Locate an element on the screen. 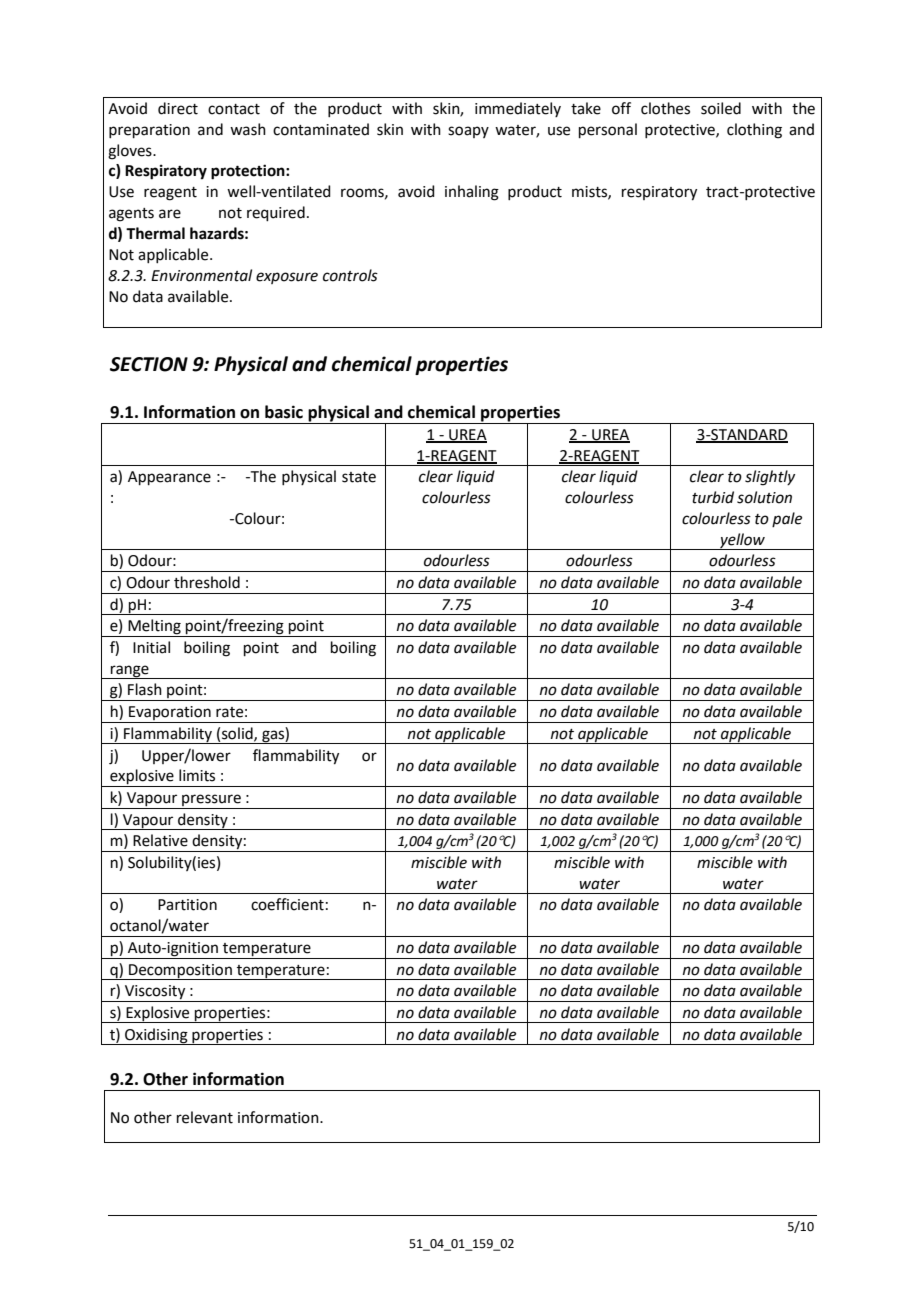 Image resolution: width=924 pixels, height=1308 pixels. coefficient is located at coordinates (287, 904).
